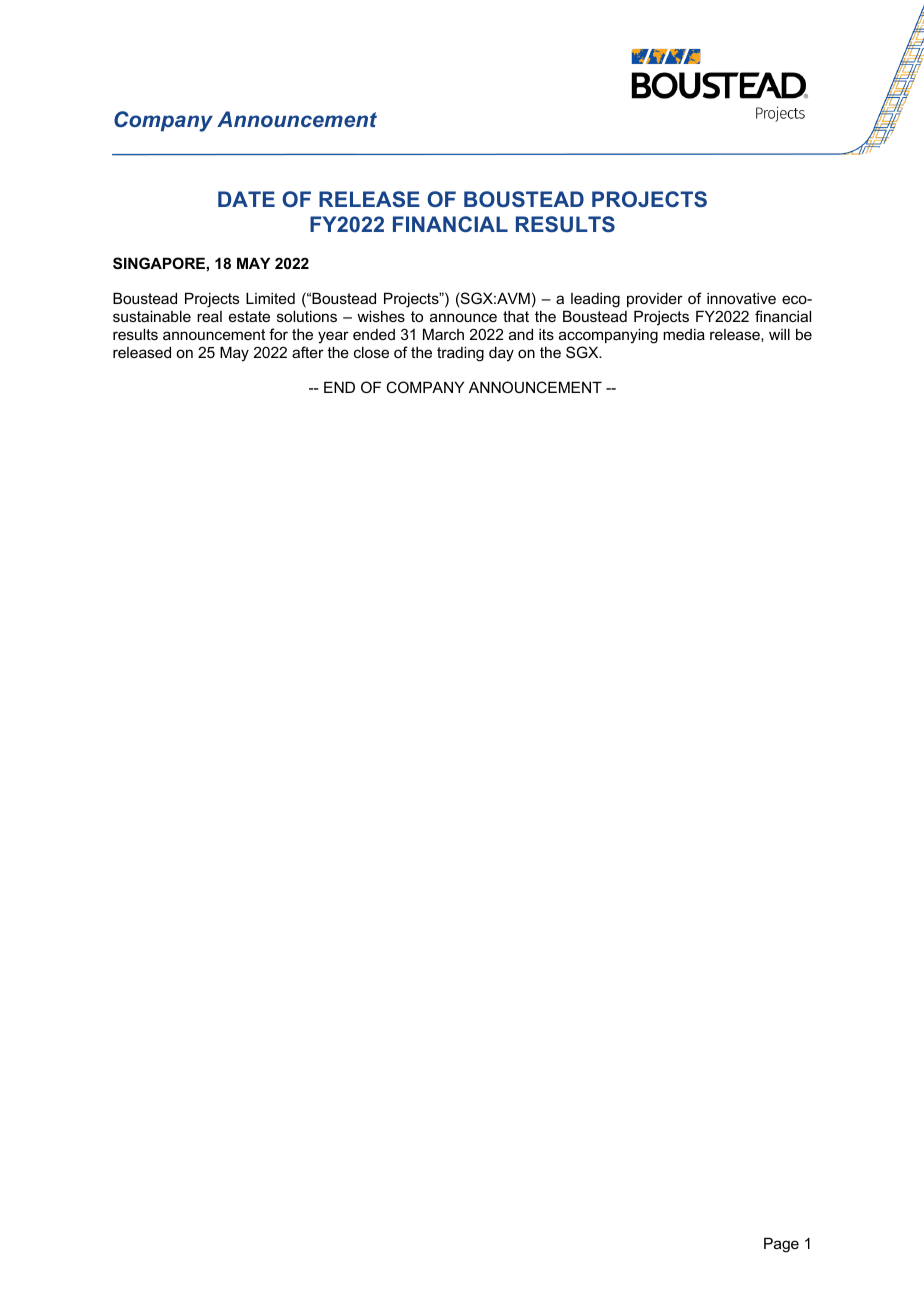 This page has height=1308, width=924. Describe the element at coordinates (516, 316) in the page. I see `that` at that location.
